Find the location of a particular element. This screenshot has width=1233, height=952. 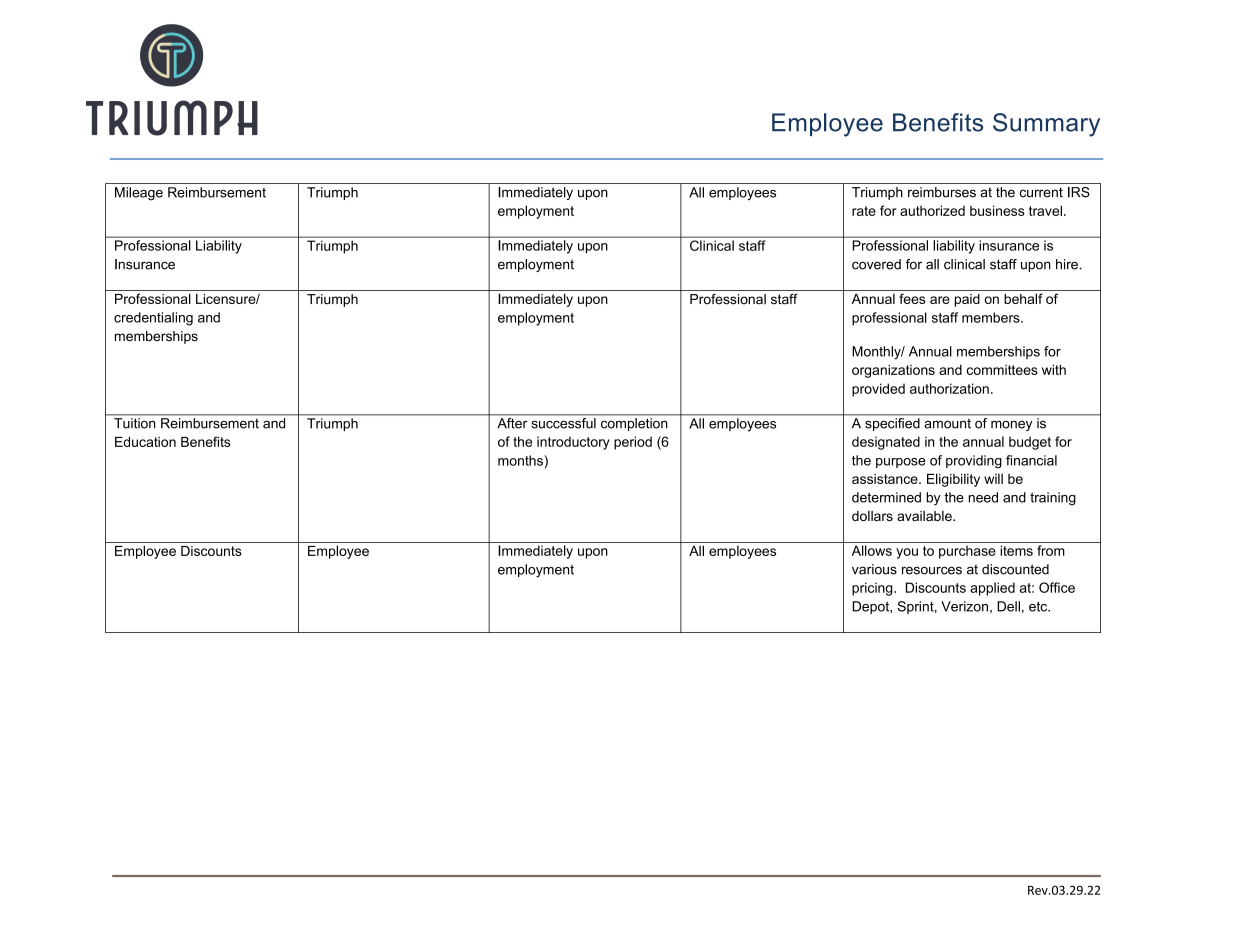

covered is located at coordinates (876, 264).
